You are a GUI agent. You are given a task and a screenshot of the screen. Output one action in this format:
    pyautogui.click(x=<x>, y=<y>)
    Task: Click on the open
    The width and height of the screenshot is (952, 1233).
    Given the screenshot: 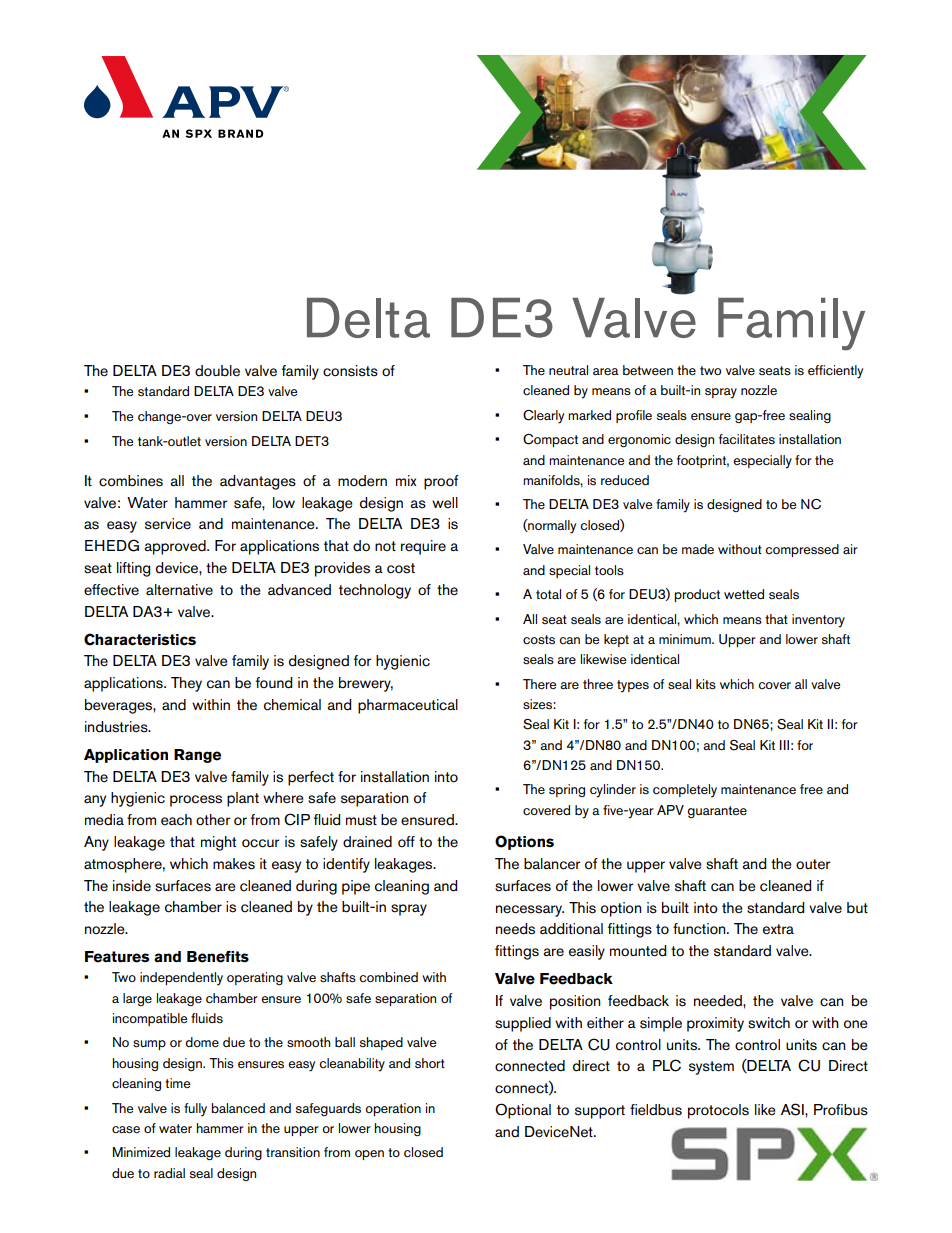 What is the action you would take?
    pyautogui.click(x=369, y=1155)
